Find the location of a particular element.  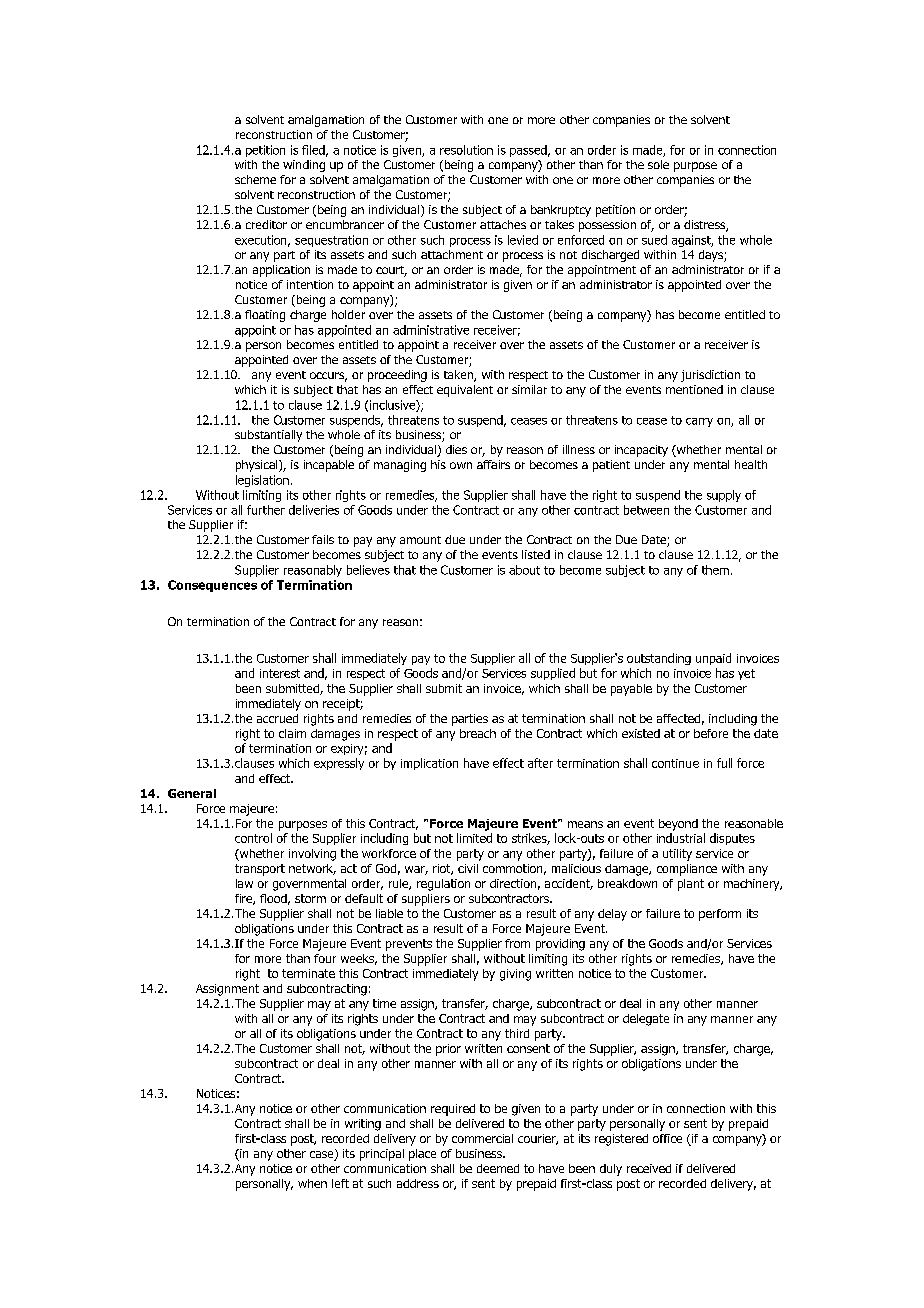

breach is located at coordinates (478, 733).
